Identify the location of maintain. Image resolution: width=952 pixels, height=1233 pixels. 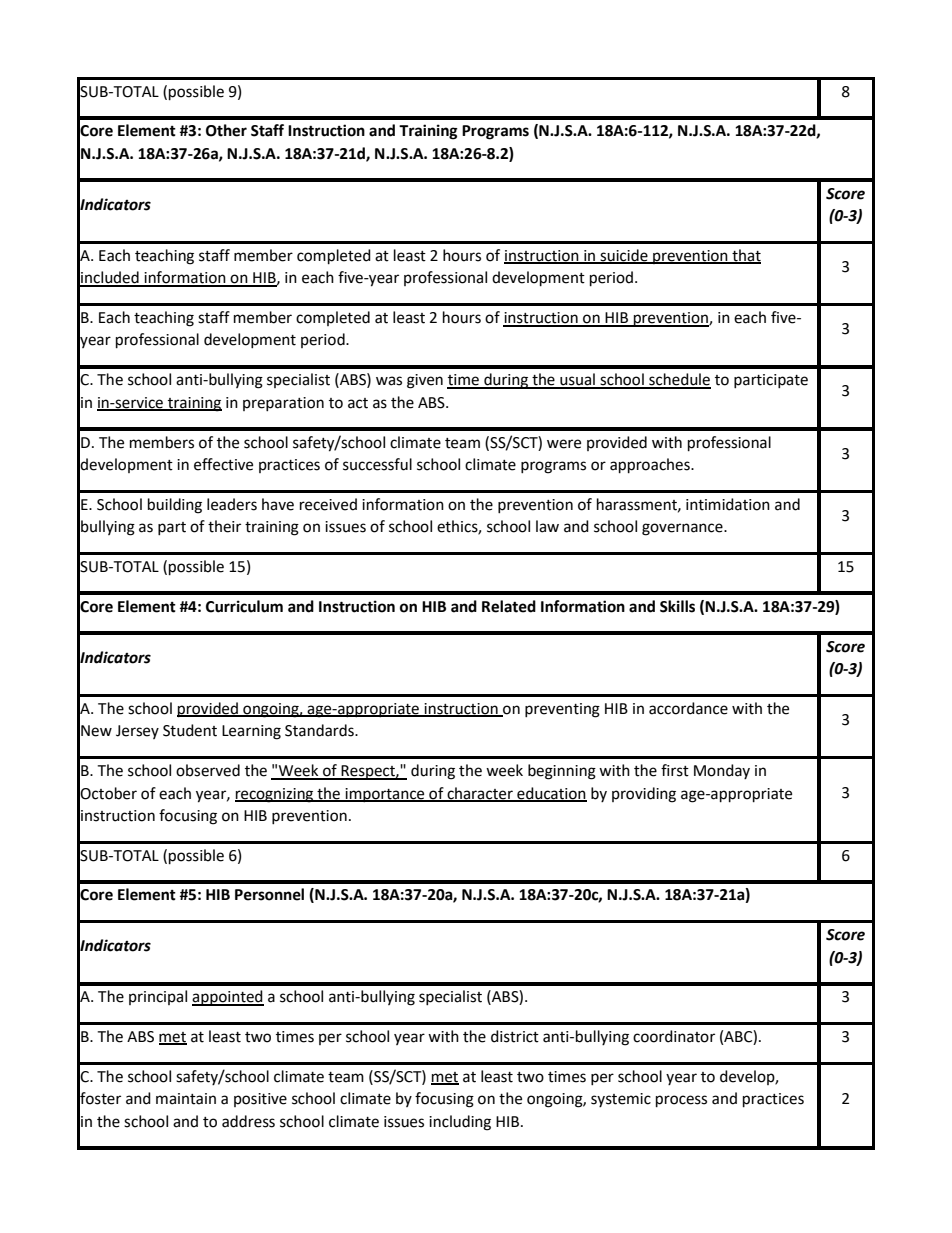
(186, 1099).
